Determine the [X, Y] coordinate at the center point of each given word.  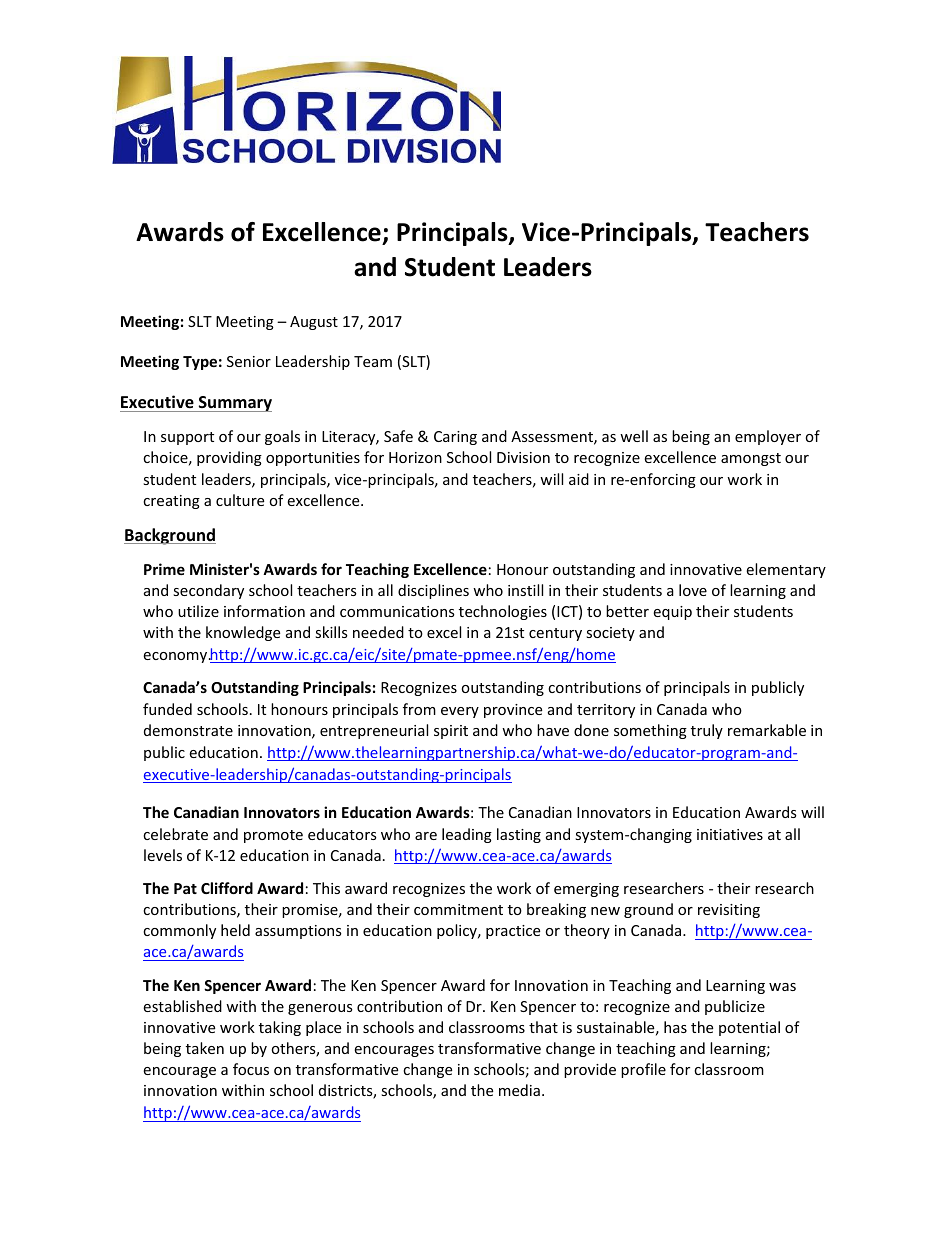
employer [768, 437]
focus [251, 1069]
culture [240, 500]
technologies [503, 612]
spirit [451, 732]
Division [523, 457]
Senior [249, 361]
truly [707, 731]
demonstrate [188, 730]
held [235, 930]
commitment [458, 909]
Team [373, 361]
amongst [751, 459]
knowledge [243, 633]
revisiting [729, 911]
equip [672, 613]
